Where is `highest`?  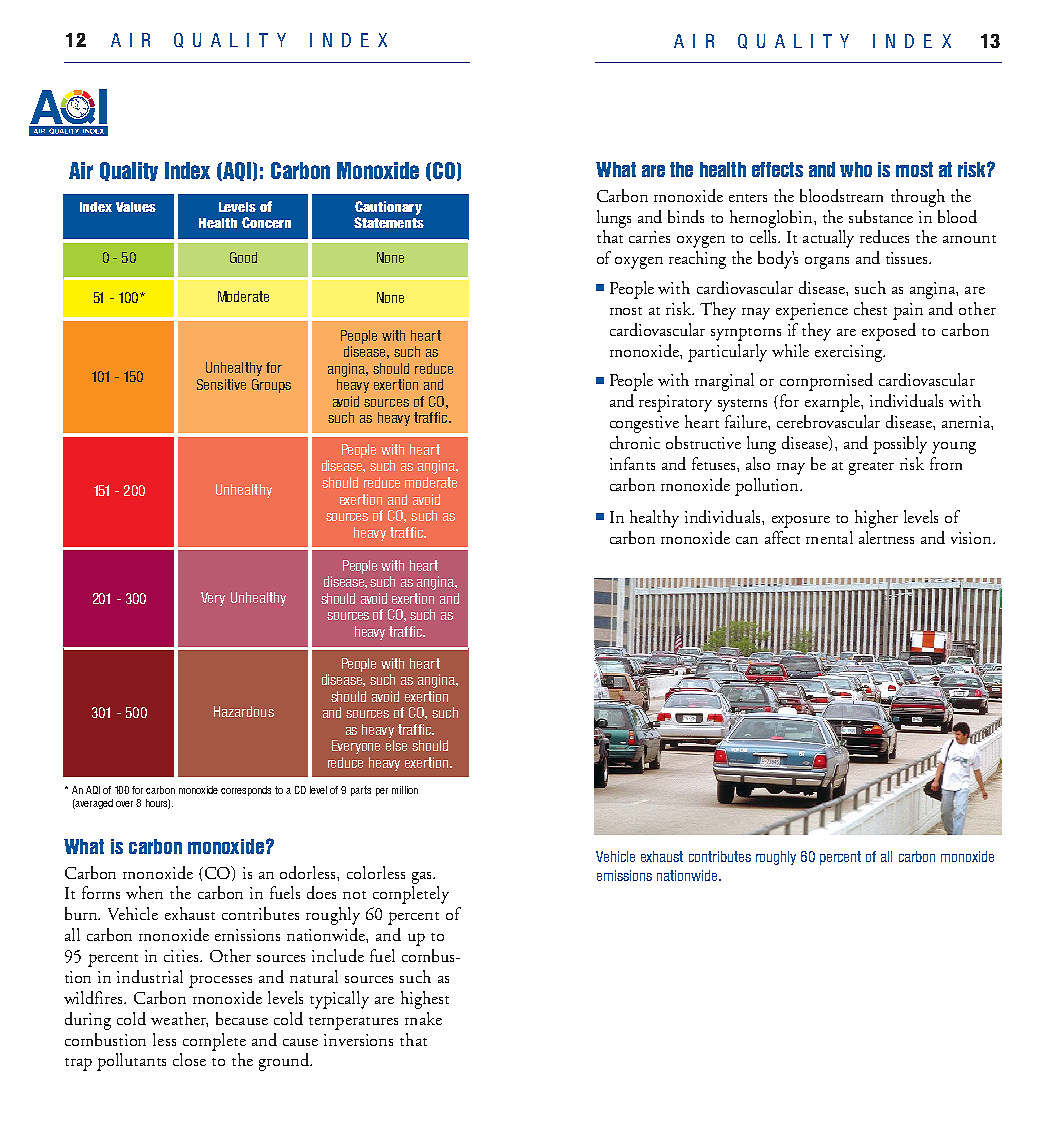
highest is located at coordinates (425, 1000).
